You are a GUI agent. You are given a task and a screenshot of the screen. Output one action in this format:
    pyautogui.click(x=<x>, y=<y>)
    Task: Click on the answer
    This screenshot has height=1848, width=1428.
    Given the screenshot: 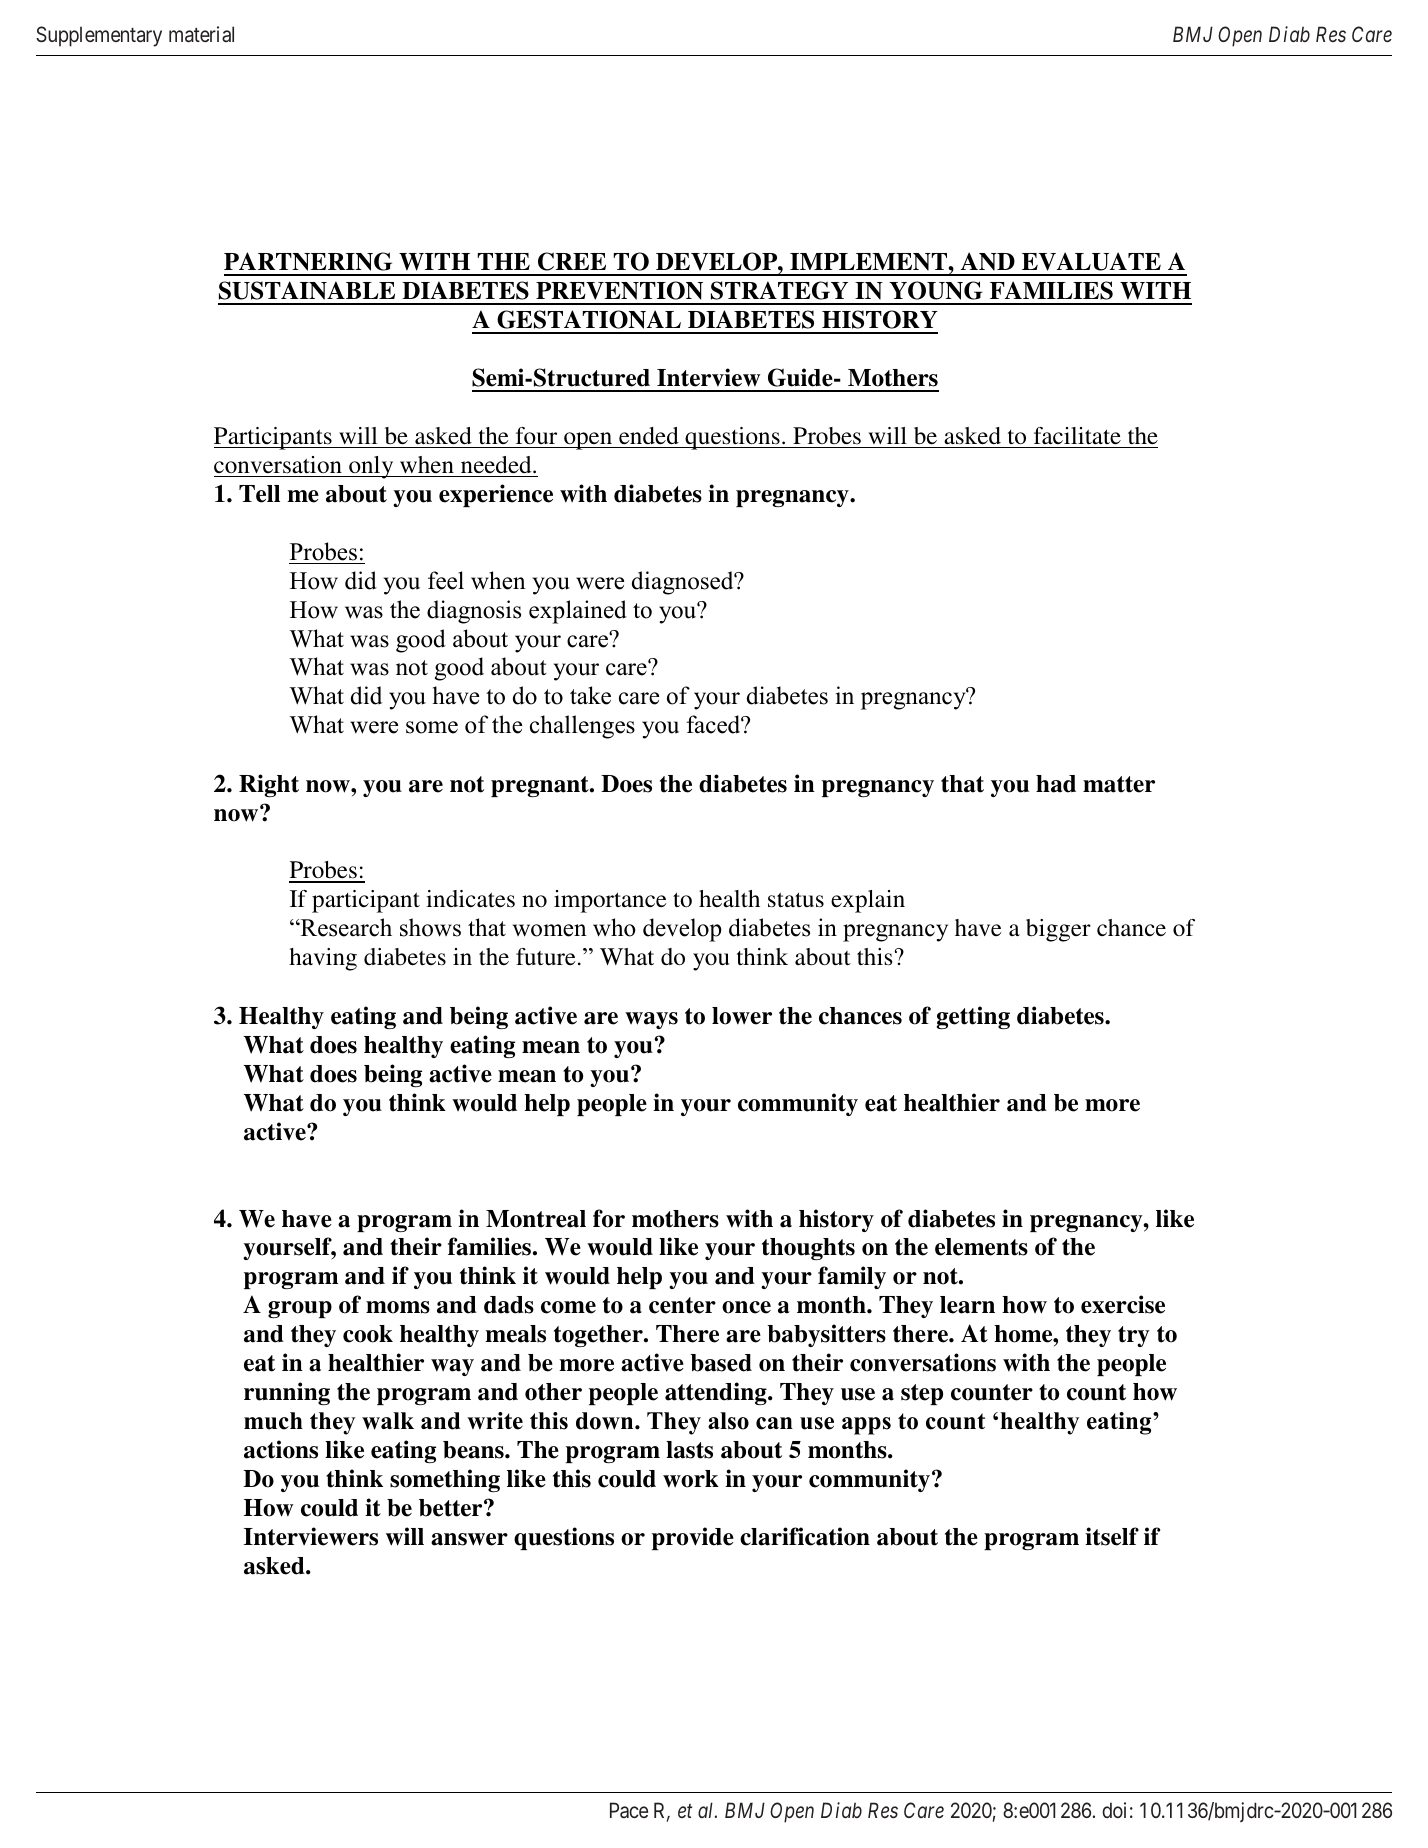 What is the action you would take?
    pyautogui.click(x=469, y=1539)
